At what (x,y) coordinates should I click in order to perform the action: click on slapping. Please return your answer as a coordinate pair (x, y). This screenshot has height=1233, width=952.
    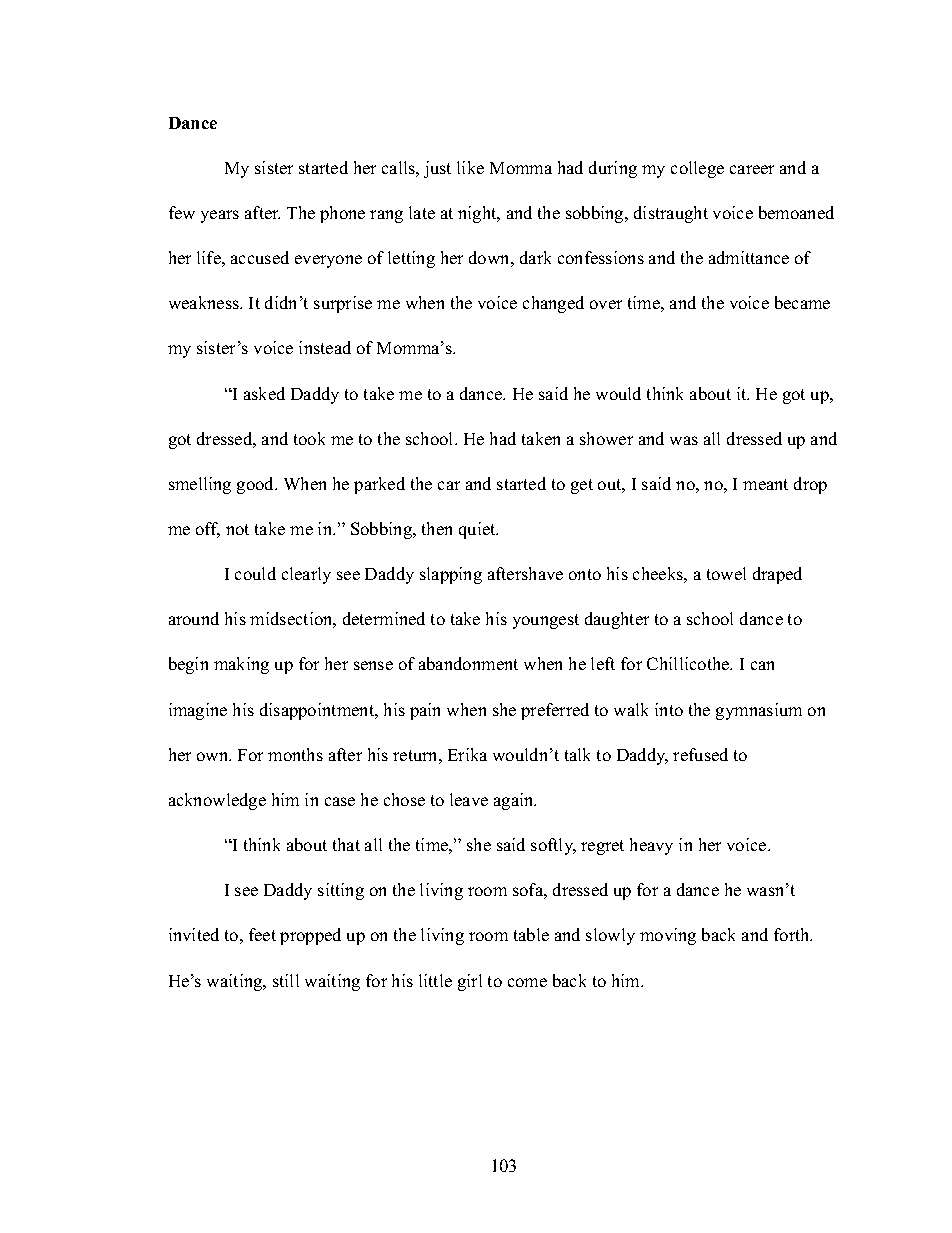
    Looking at the image, I should click on (451, 575).
